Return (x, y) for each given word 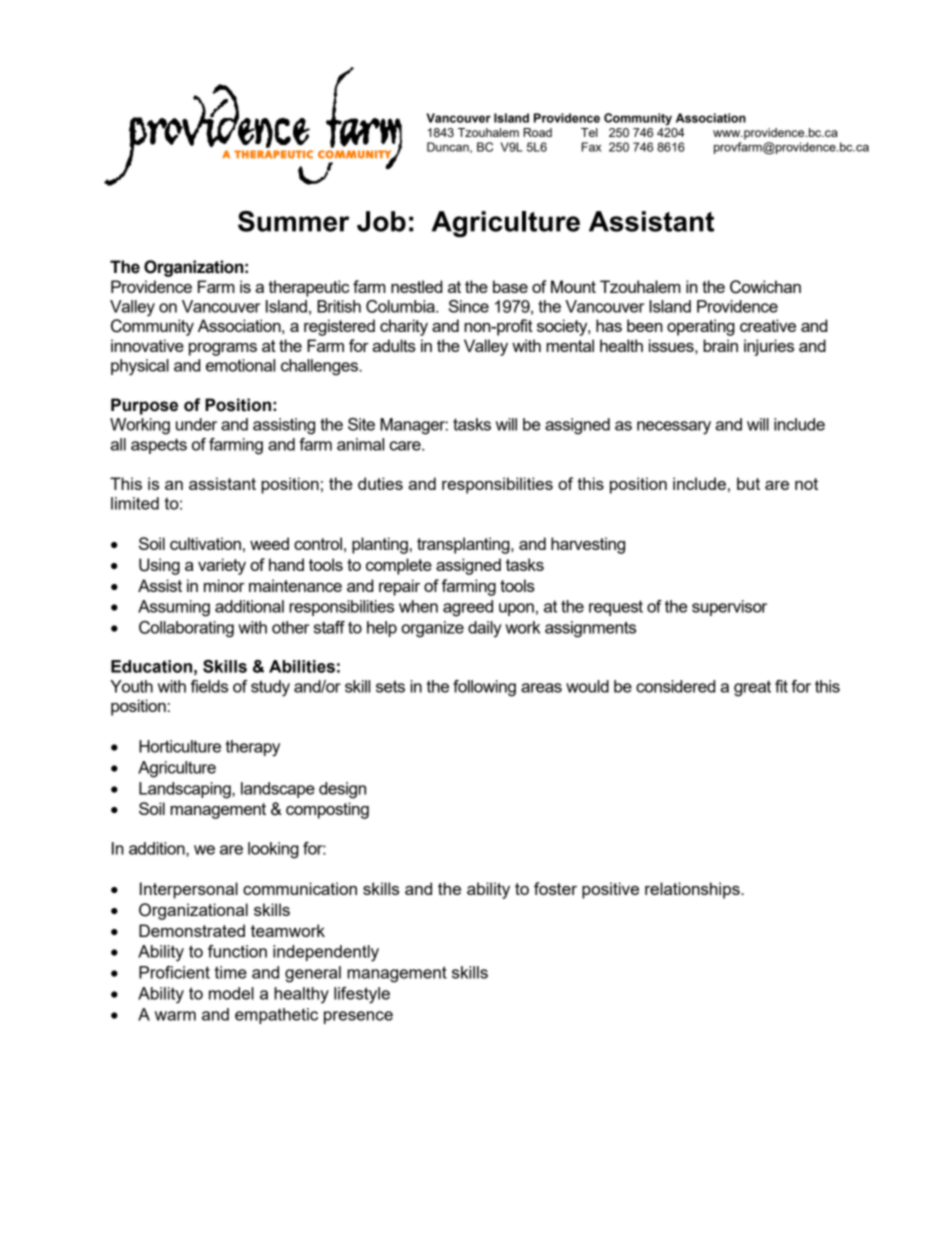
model (231, 993)
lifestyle (362, 995)
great (752, 689)
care (406, 446)
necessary (674, 428)
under (196, 424)
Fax (591, 147)
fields (209, 686)
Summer (293, 221)
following (484, 688)
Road (537, 132)
